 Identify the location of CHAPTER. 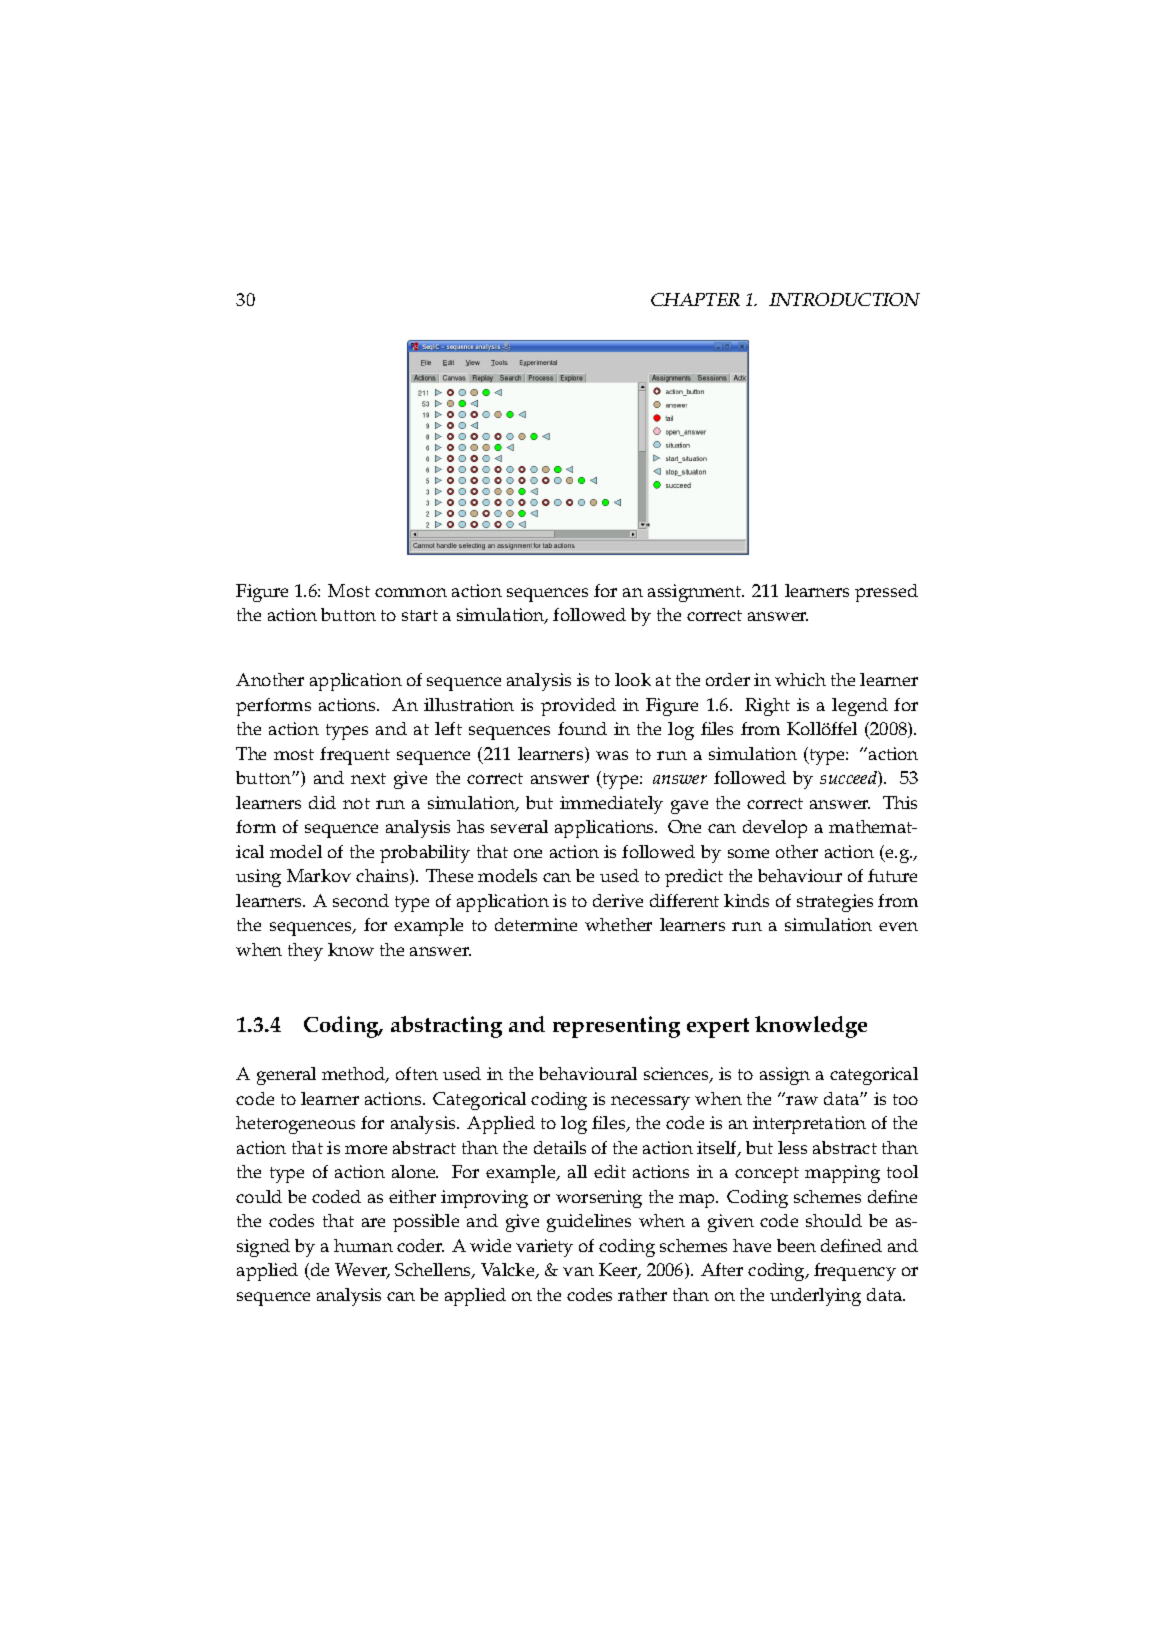
(695, 299).
